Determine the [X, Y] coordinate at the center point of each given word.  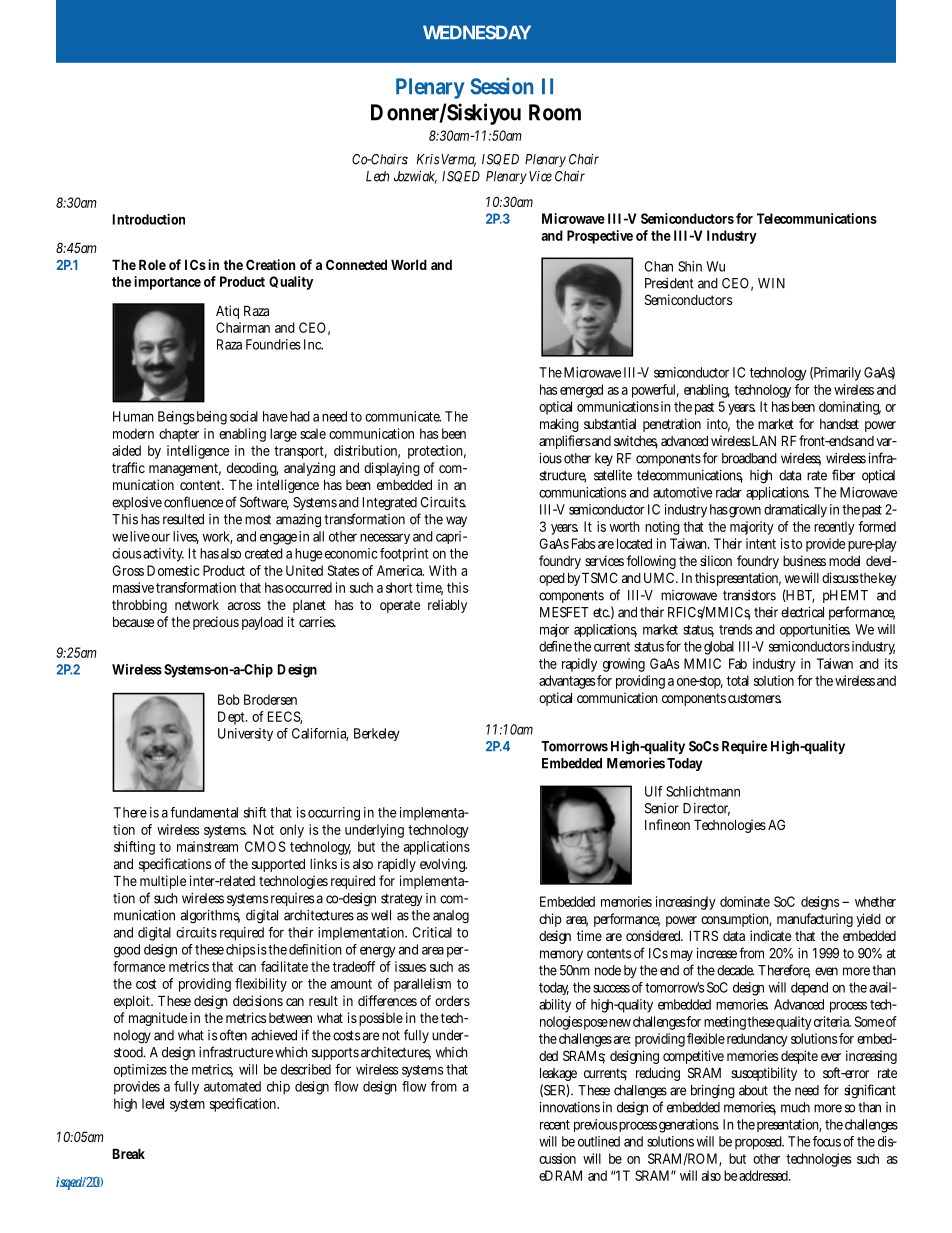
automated [232, 1086]
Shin [690, 266]
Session [502, 86]
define [555, 646]
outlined [599, 1141]
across [244, 606]
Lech [377, 176]
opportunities [815, 630]
